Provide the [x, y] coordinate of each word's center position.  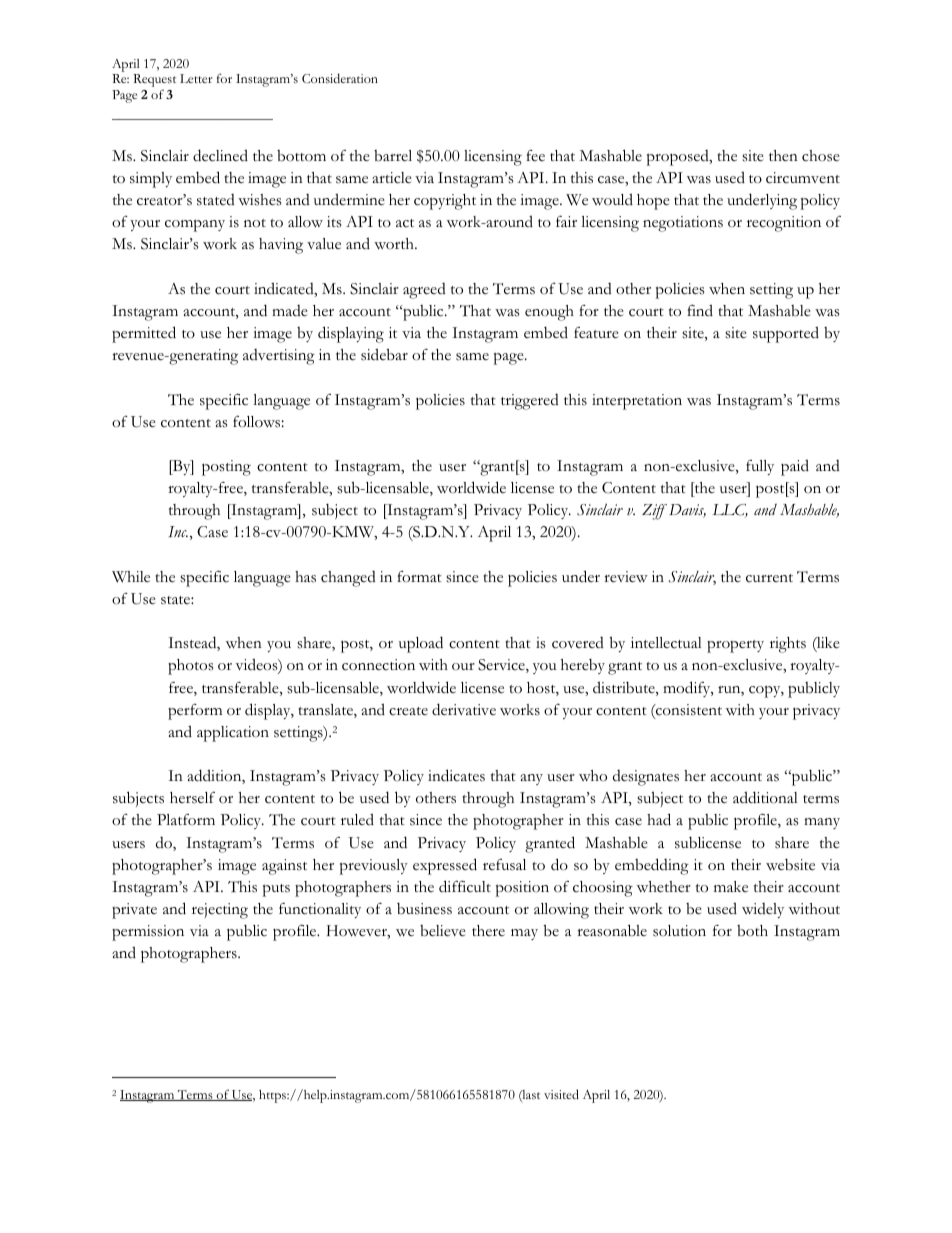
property [735, 646]
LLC [730, 511]
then [783, 156]
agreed [424, 291]
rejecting [220, 911]
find [700, 310]
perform [195, 712]
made [290, 311]
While [131, 577]
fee [535, 155]
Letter [196, 78]
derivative [464, 709]
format [419, 577]
